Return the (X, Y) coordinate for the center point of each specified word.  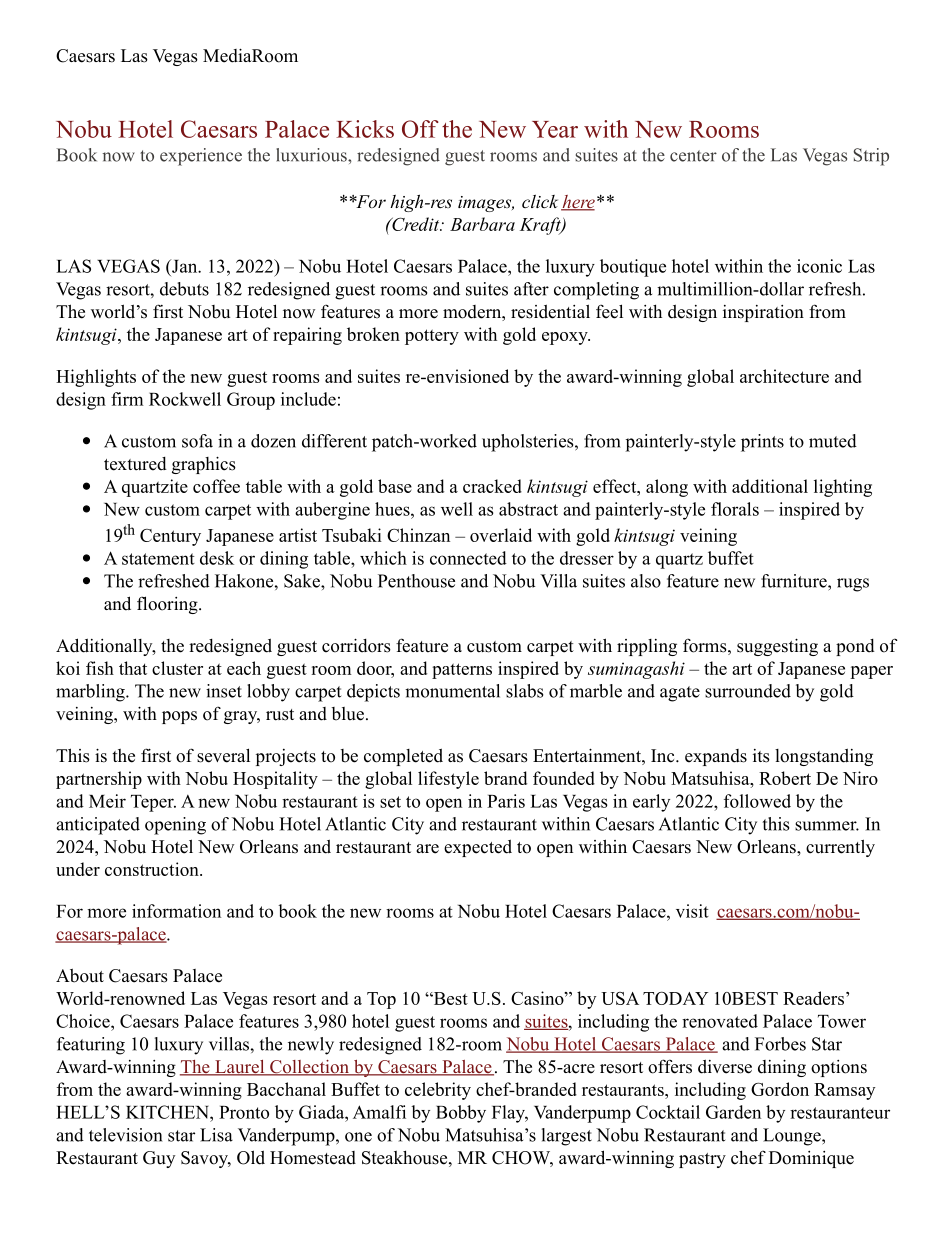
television (125, 1135)
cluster (177, 668)
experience (201, 157)
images (486, 204)
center (693, 156)
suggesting (777, 647)
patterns (462, 671)
